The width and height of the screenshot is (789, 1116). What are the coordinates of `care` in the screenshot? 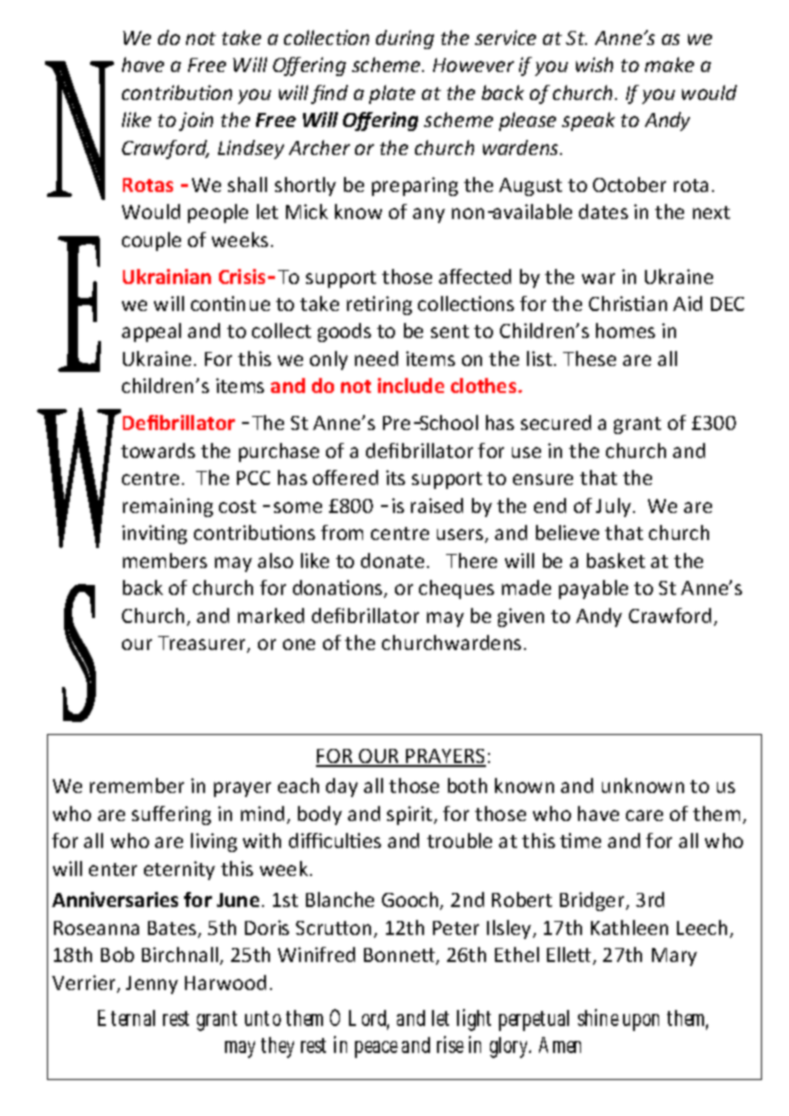 It's located at (644, 815).
